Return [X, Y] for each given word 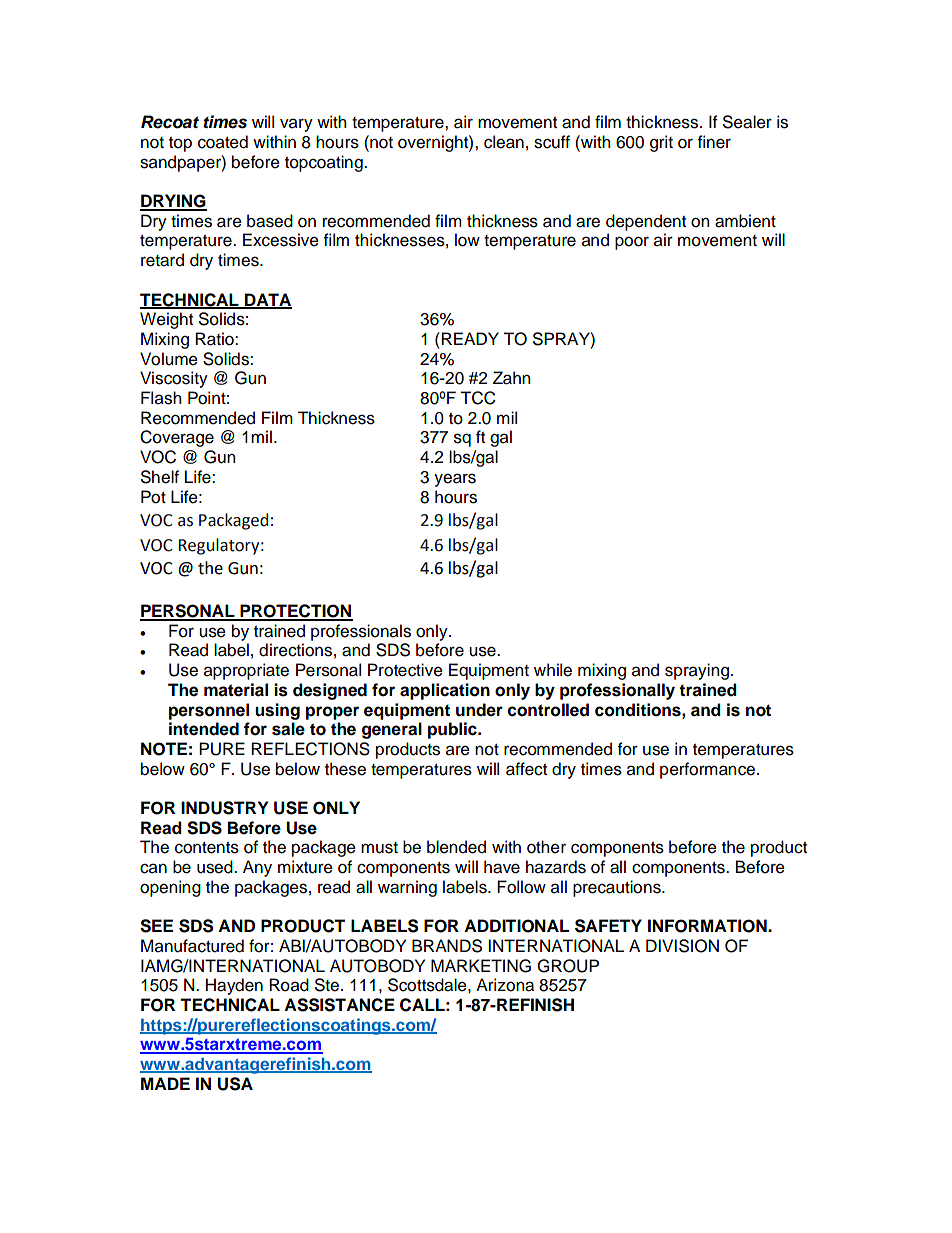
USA [235, 1084]
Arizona [505, 985]
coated [223, 142]
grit [661, 143]
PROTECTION [295, 612]
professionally [617, 691]
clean [504, 142]
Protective [405, 670]
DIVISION [682, 946]
